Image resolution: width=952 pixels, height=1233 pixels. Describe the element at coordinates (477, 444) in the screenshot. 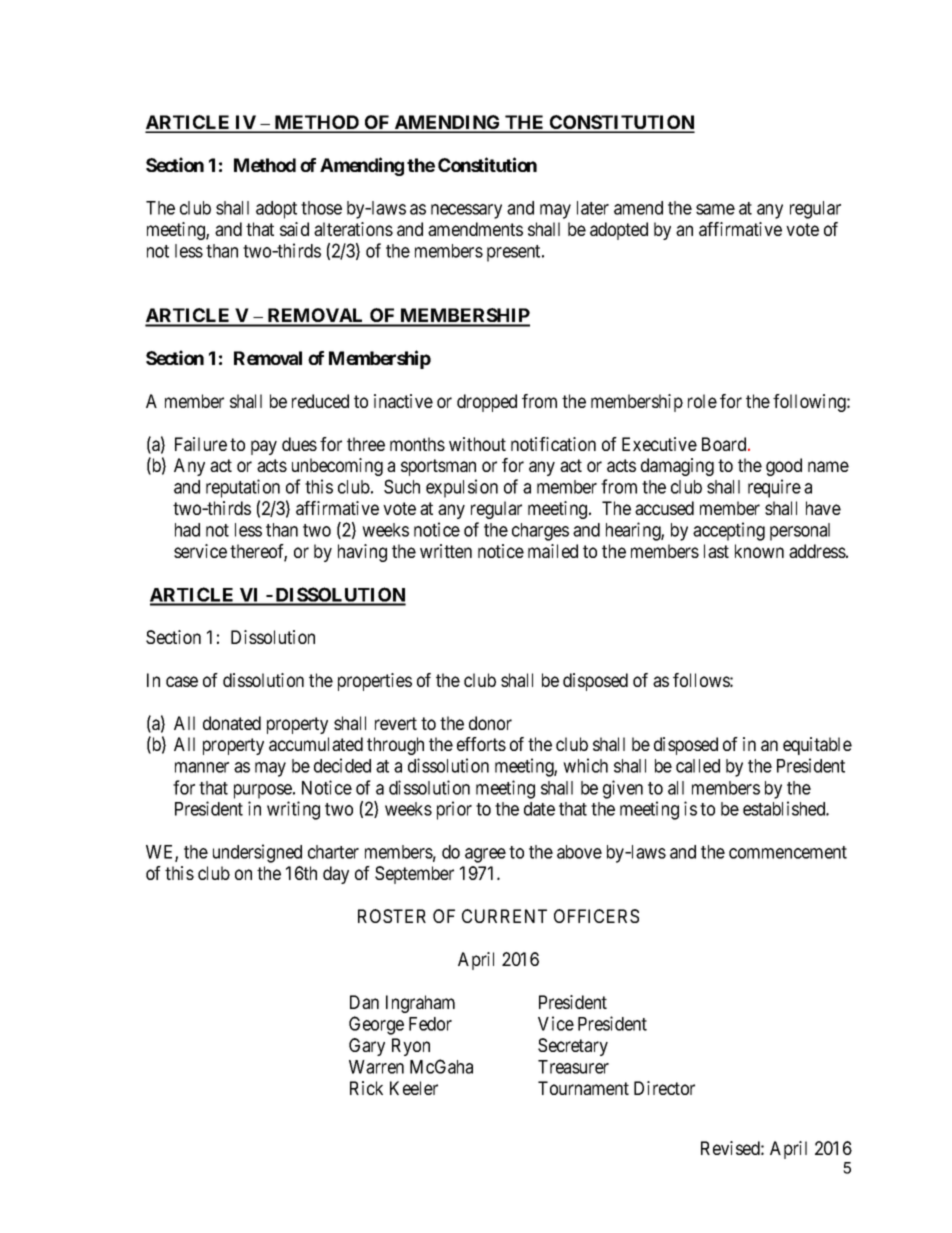

I see `without` at that location.
